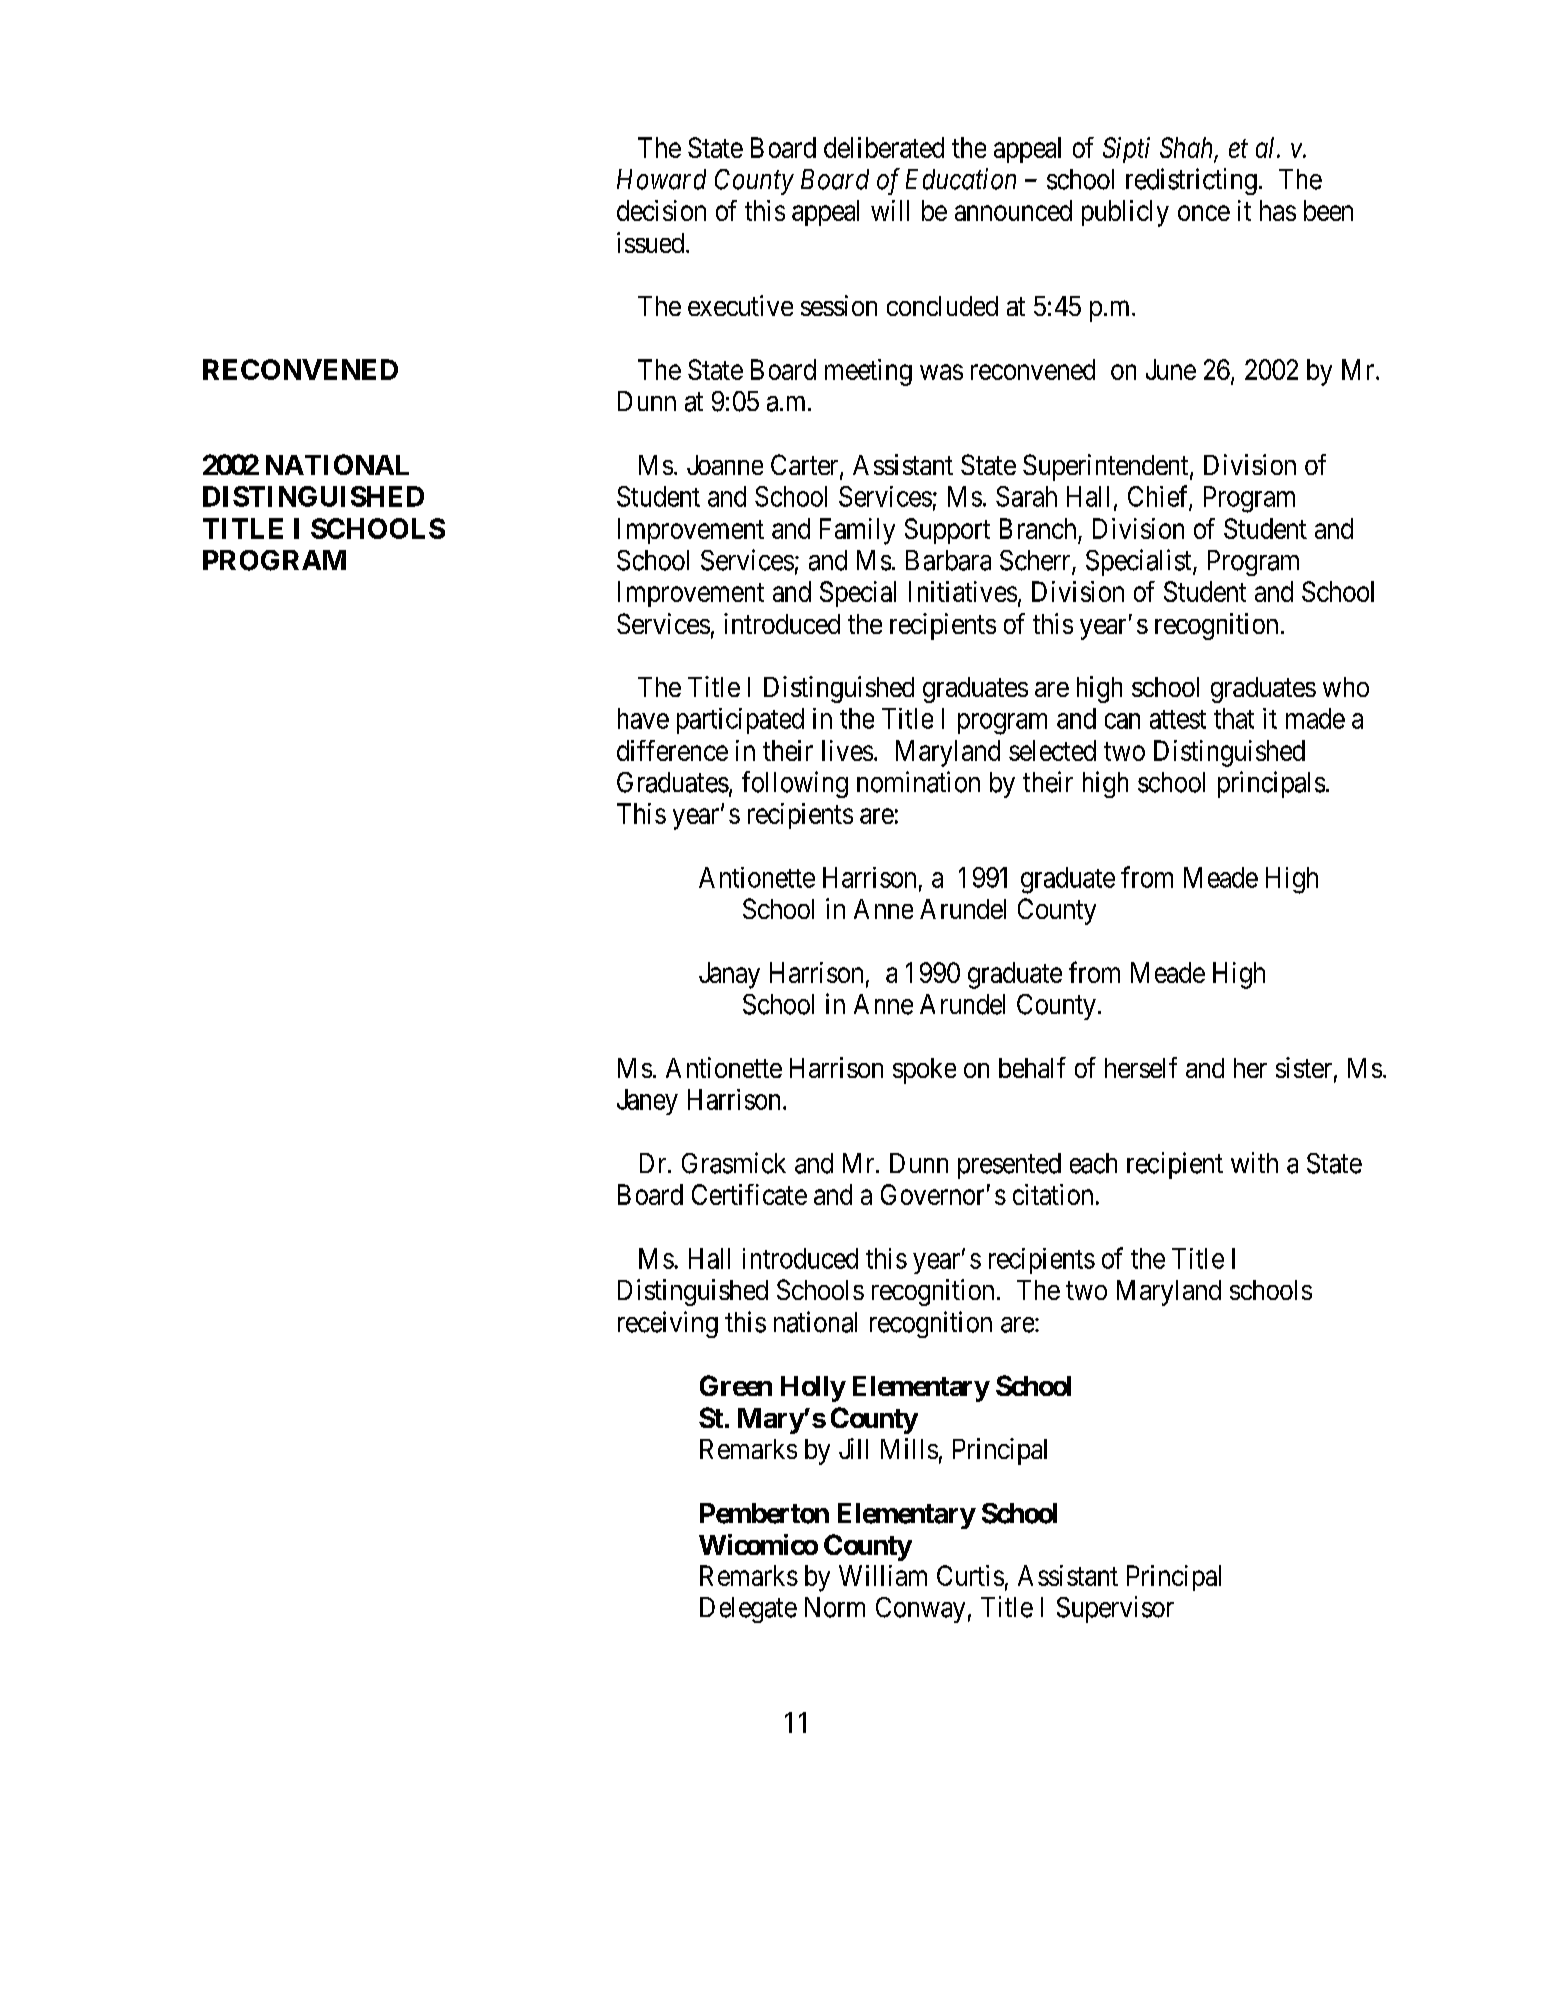  What do you see at coordinates (1204, 213) in the screenshot?
I see `once` at bounding box center [1204, 213].
